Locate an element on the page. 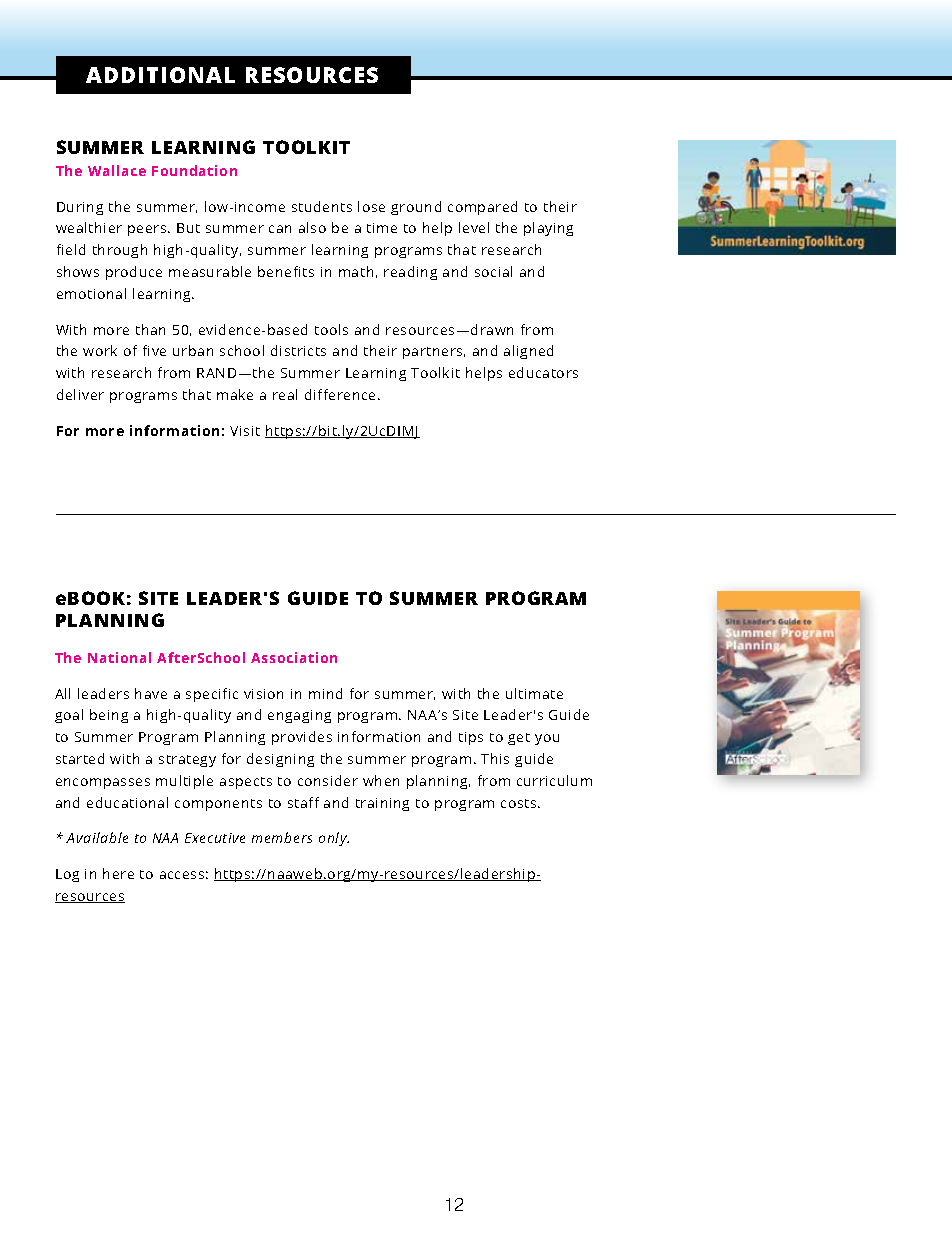 The width and height of the page is (952, 1233). costs is located at coordinates (520, 803).
